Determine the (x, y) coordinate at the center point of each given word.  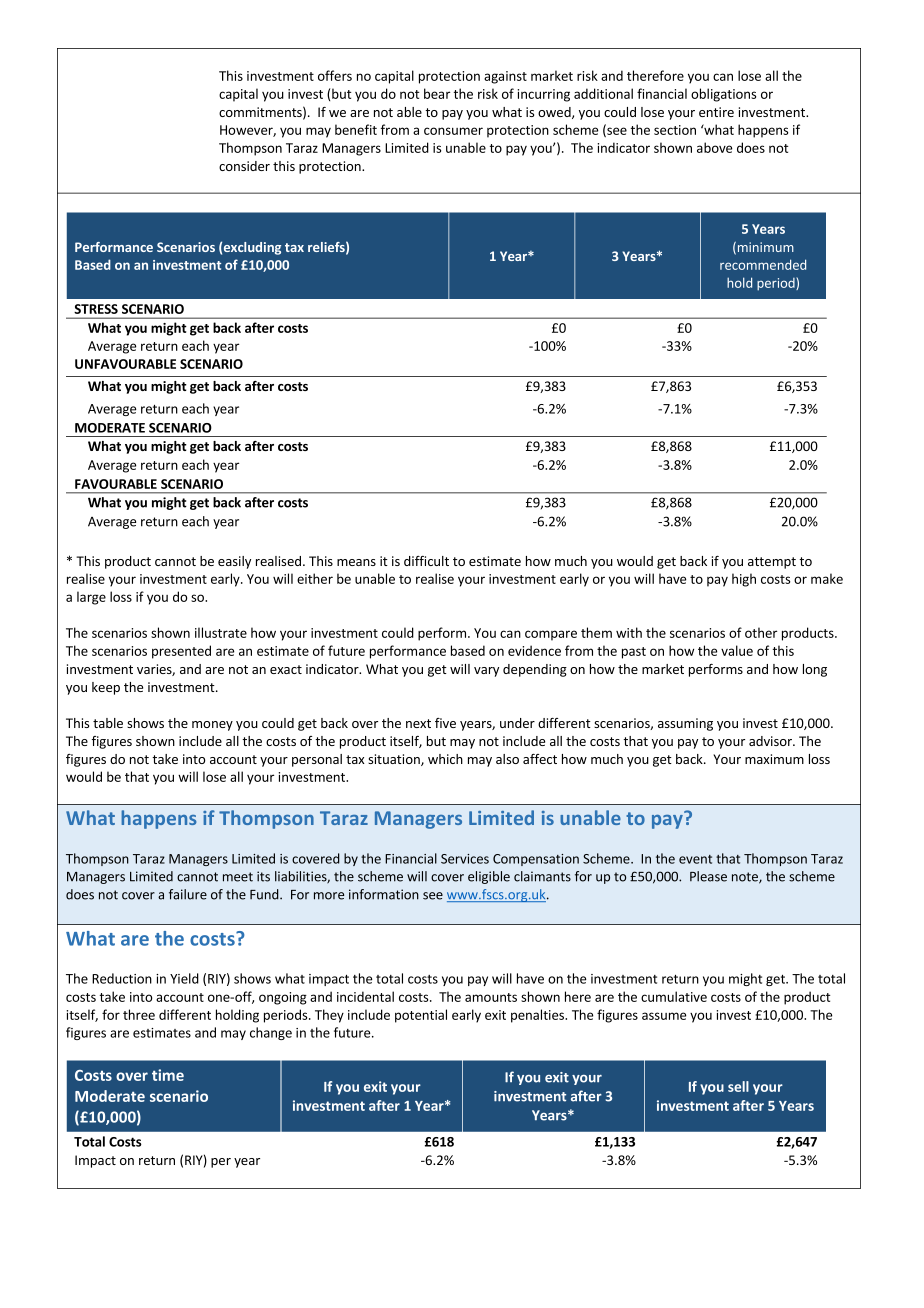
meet (238, 877)
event (695, 859)
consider (244, 166)
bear (437, 93)
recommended (763, 264)
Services (465, 859)
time (168, 1075)
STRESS (96, 309)
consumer (453, 131)
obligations (723, 95)
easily (234, 562)
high (744, 580)
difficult (426, 561)
